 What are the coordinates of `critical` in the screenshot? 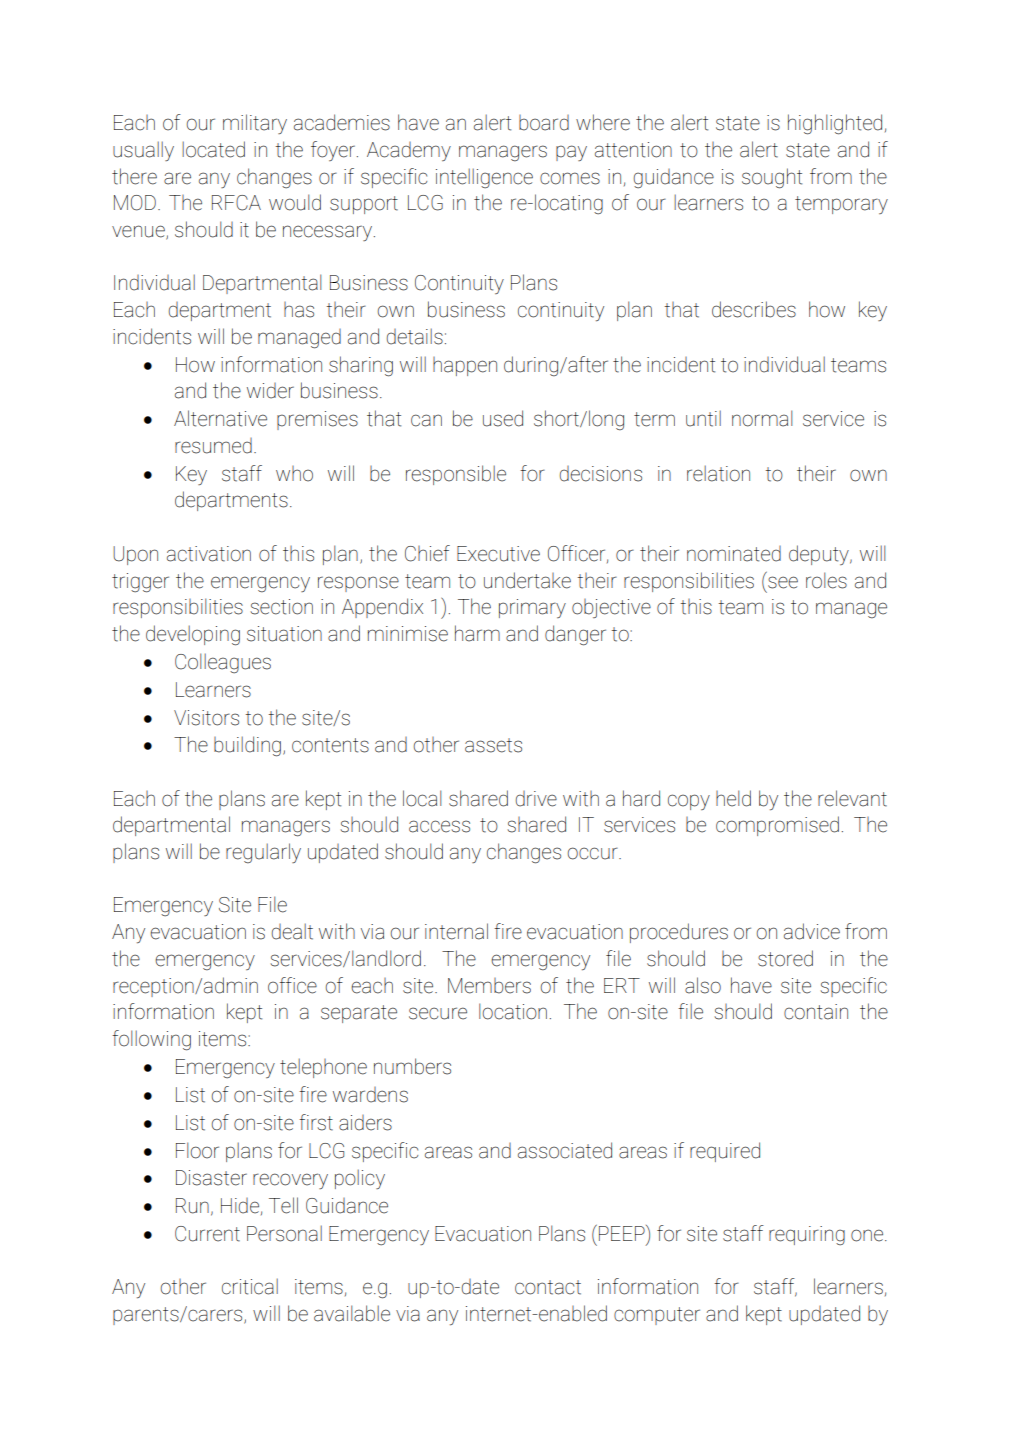 It's located at (250, 1286).
